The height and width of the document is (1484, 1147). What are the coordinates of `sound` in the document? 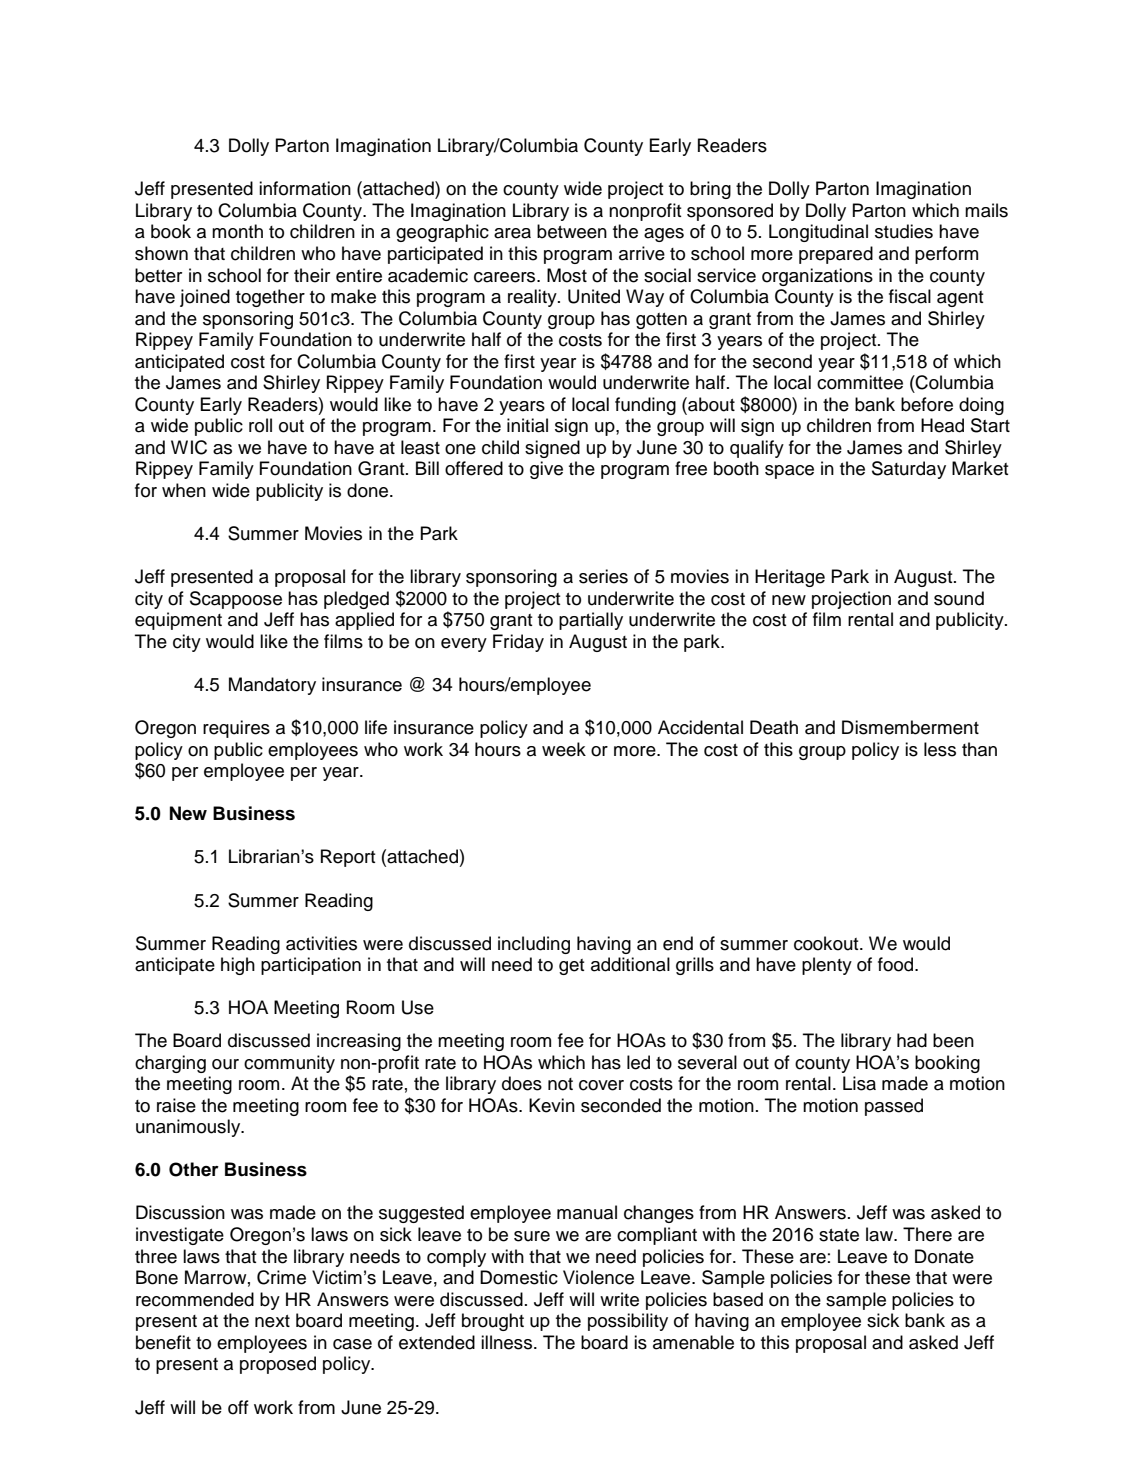 It's located at (959, 598).
